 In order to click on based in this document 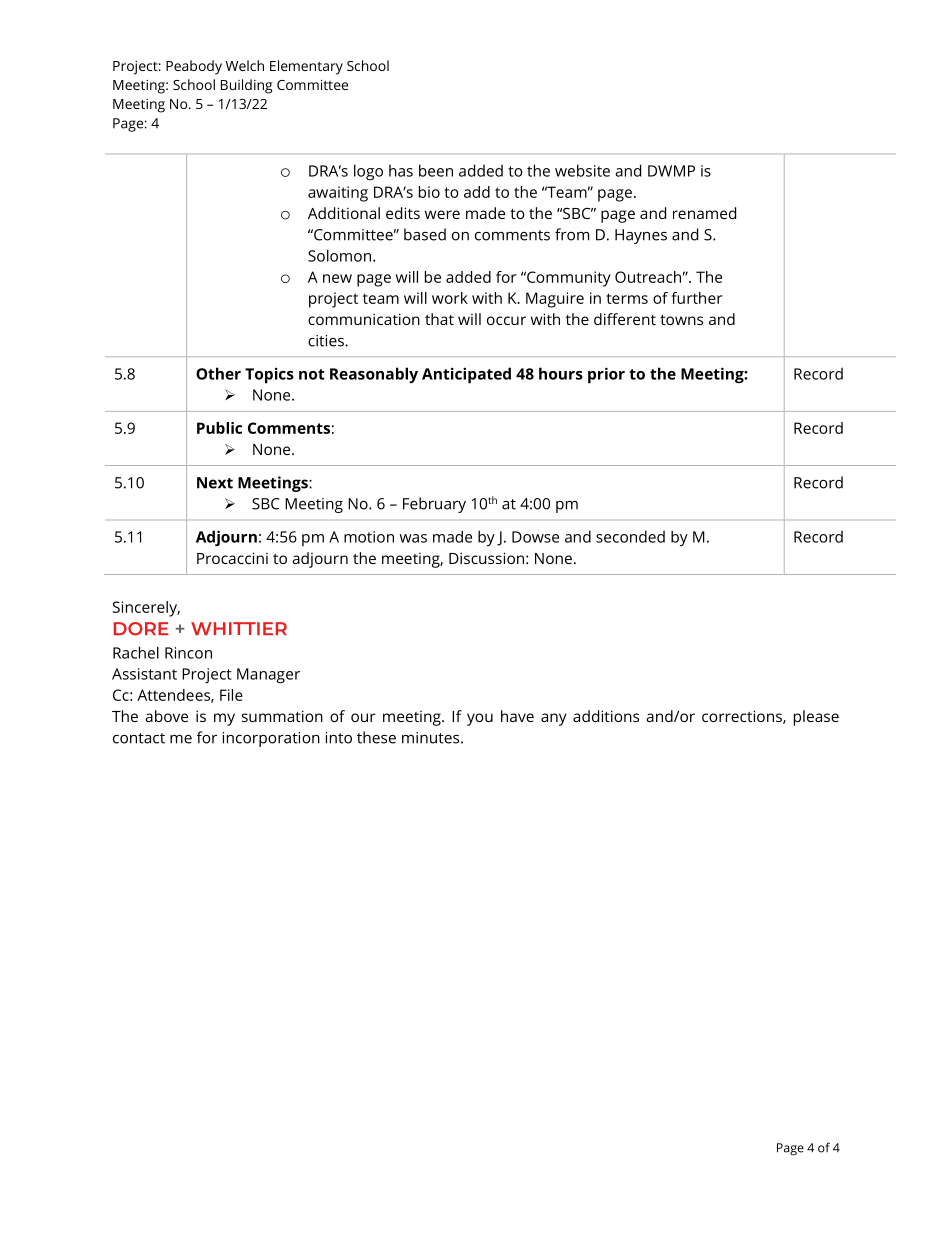, I will do `click(425, 234)`.
